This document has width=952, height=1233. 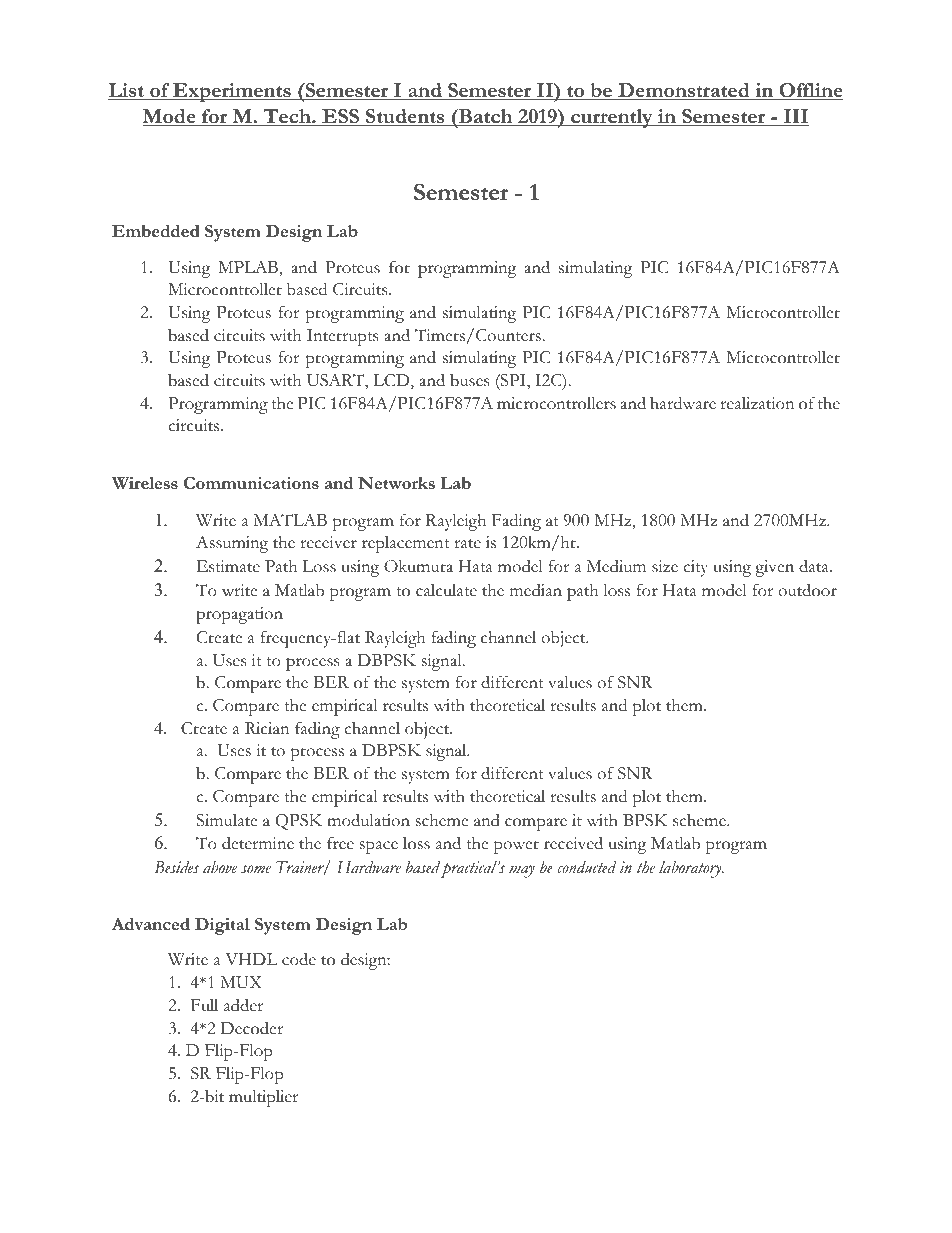 What do you see at coordinates (795, 117) in the document?
I see `III` at bounding box center [795, 117].
